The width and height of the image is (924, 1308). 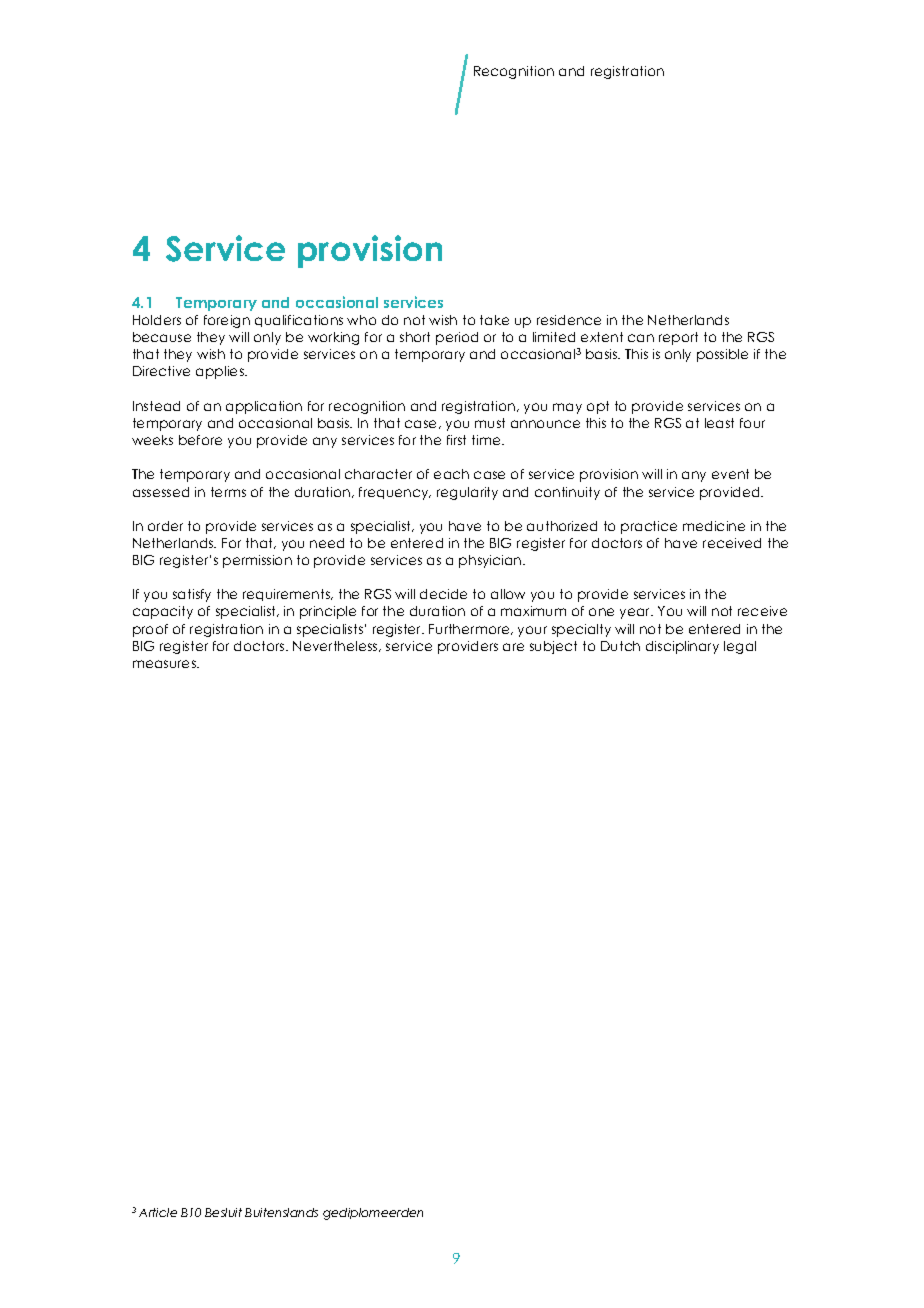 I want to click on disciplinary, so click(x=682, y=647).
